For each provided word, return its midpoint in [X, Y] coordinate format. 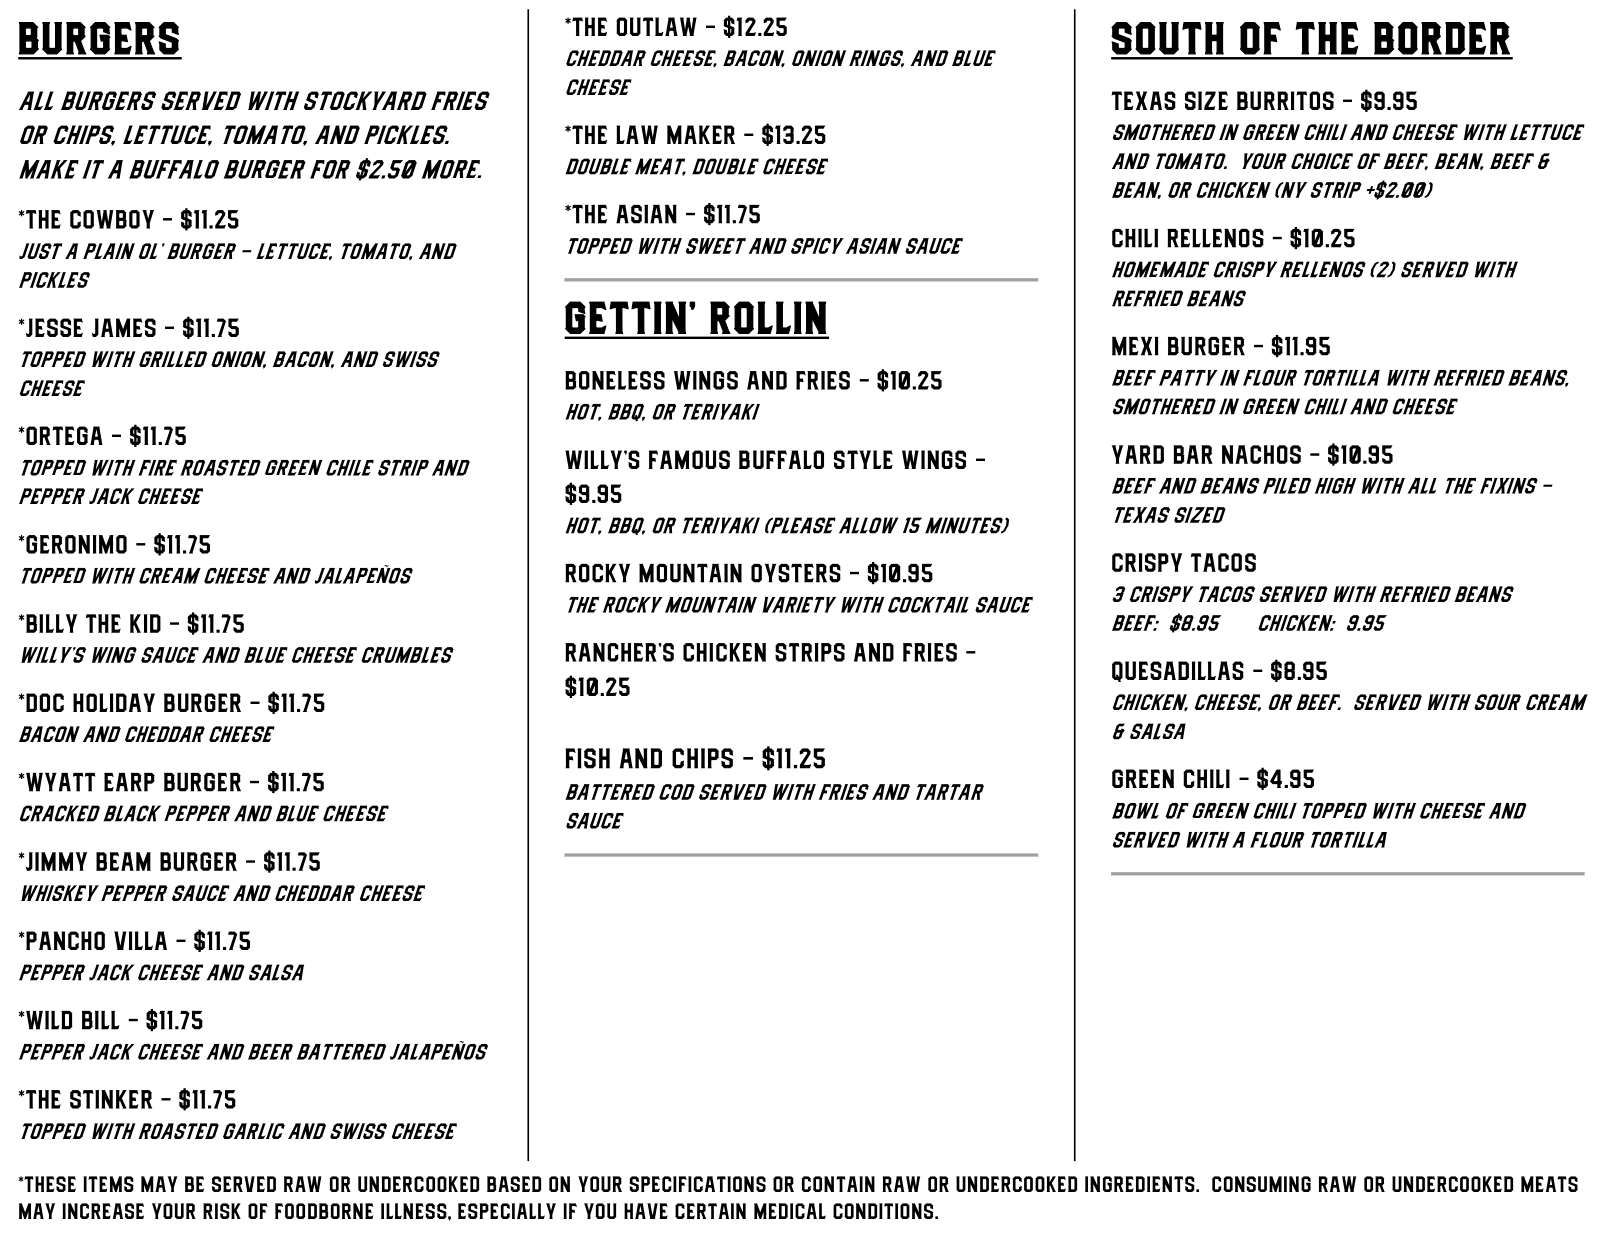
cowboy [112, 219]
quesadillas [1178, 671]
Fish [587, 758]
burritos [1285, 100]
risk [222, 1211]
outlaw [656, 26]
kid [145, 623]
